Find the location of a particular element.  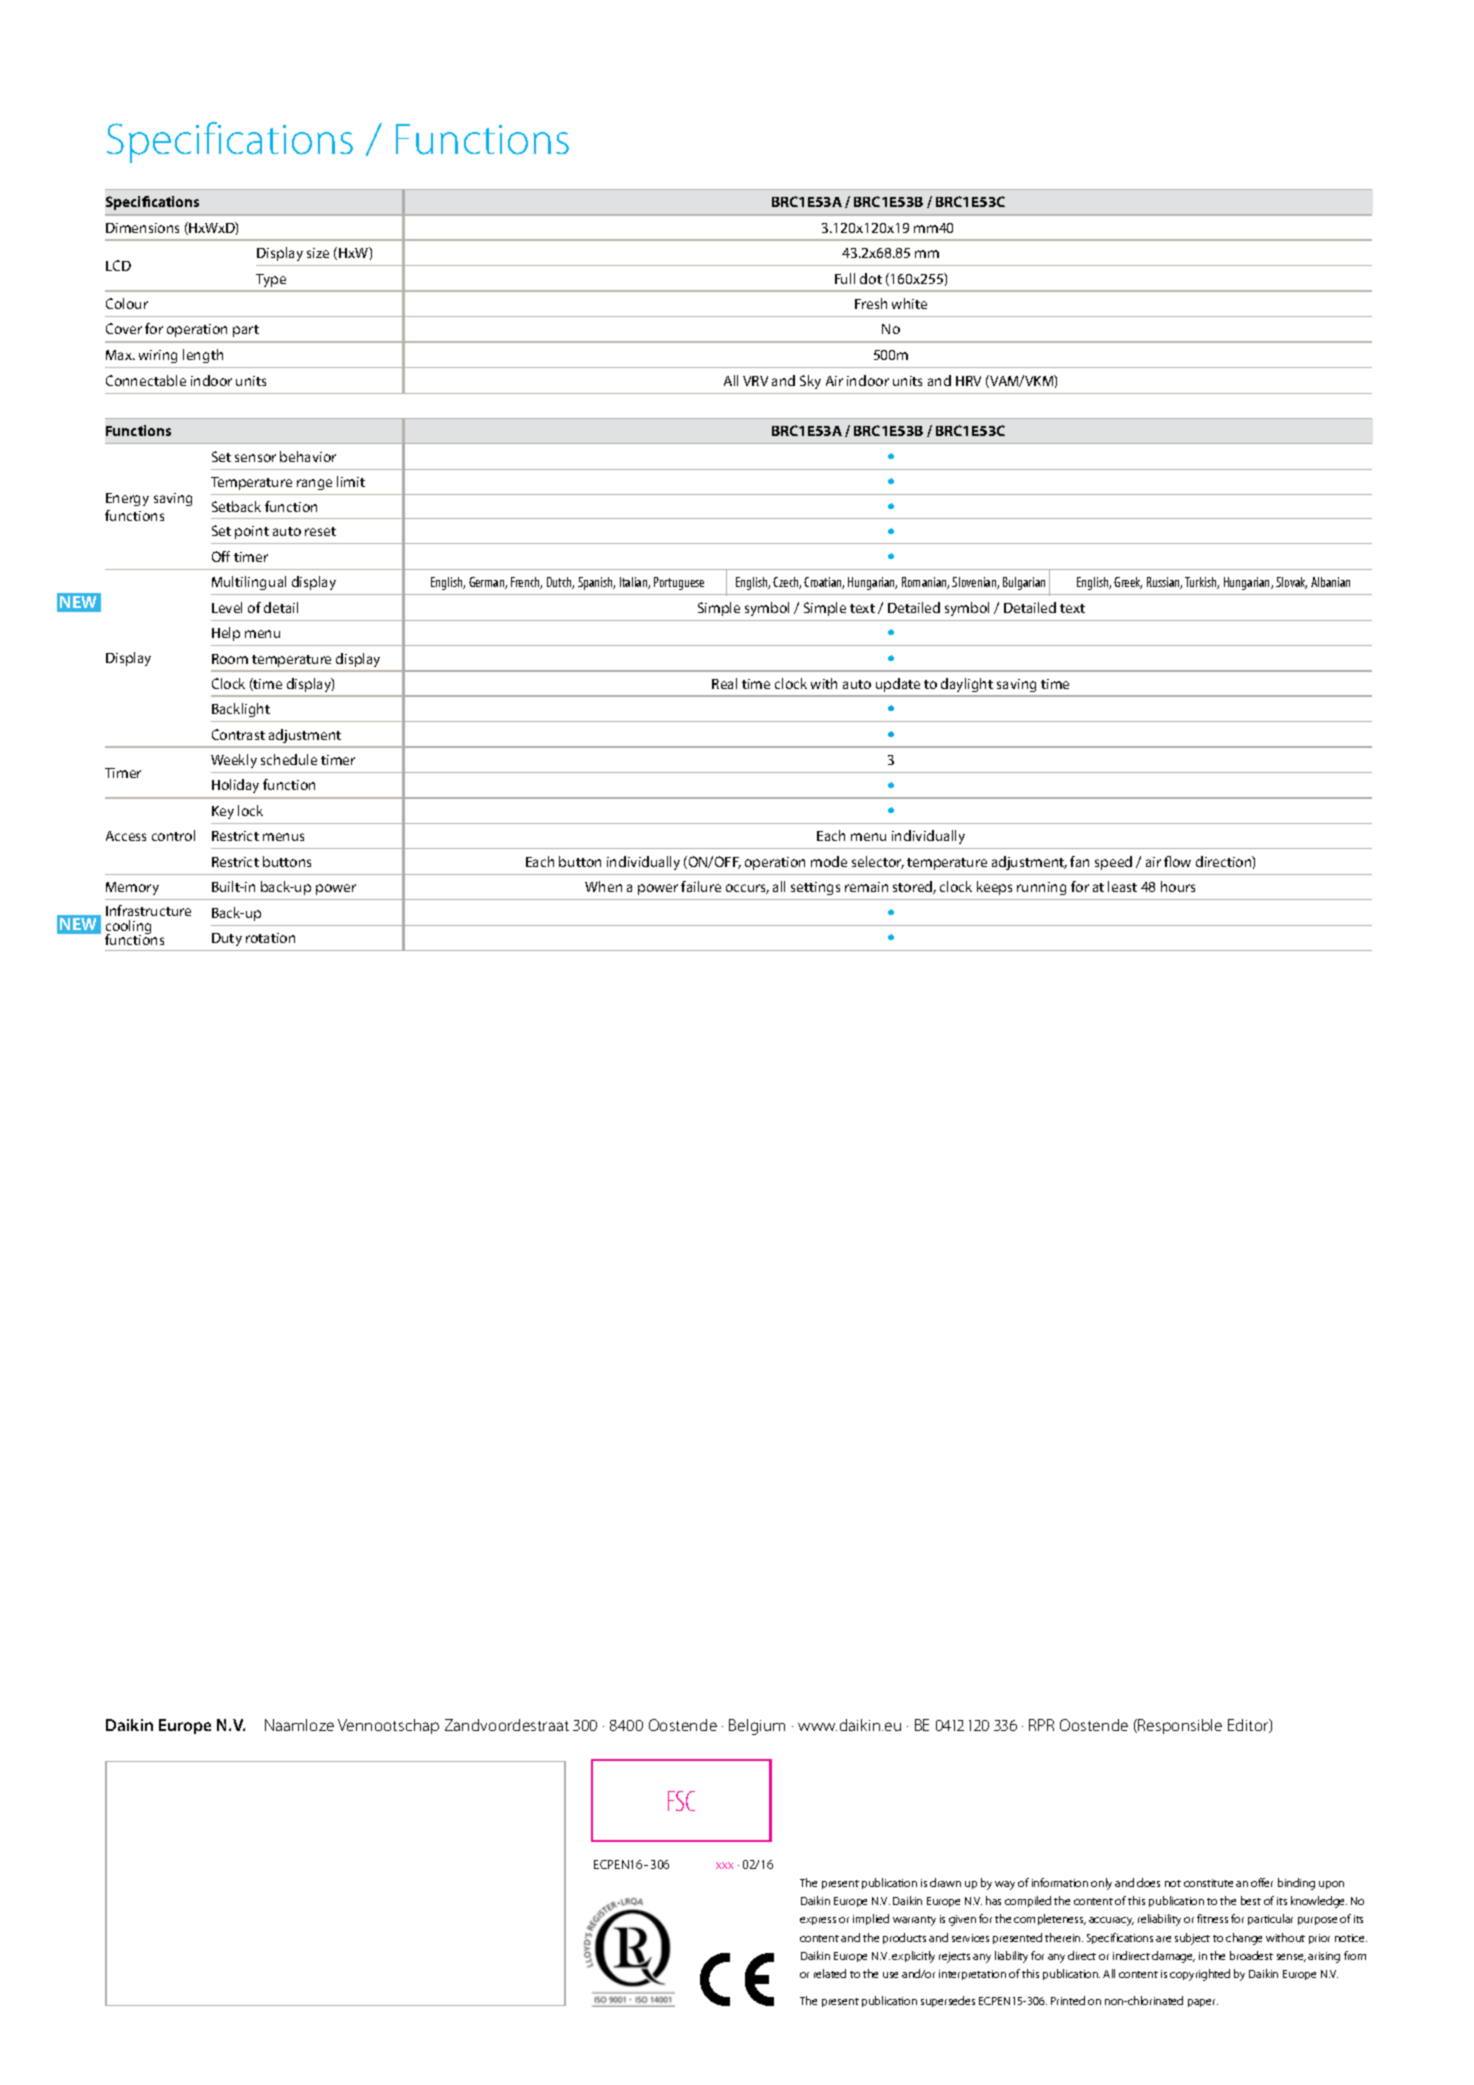

express is located at coordinates (818, 1921).
